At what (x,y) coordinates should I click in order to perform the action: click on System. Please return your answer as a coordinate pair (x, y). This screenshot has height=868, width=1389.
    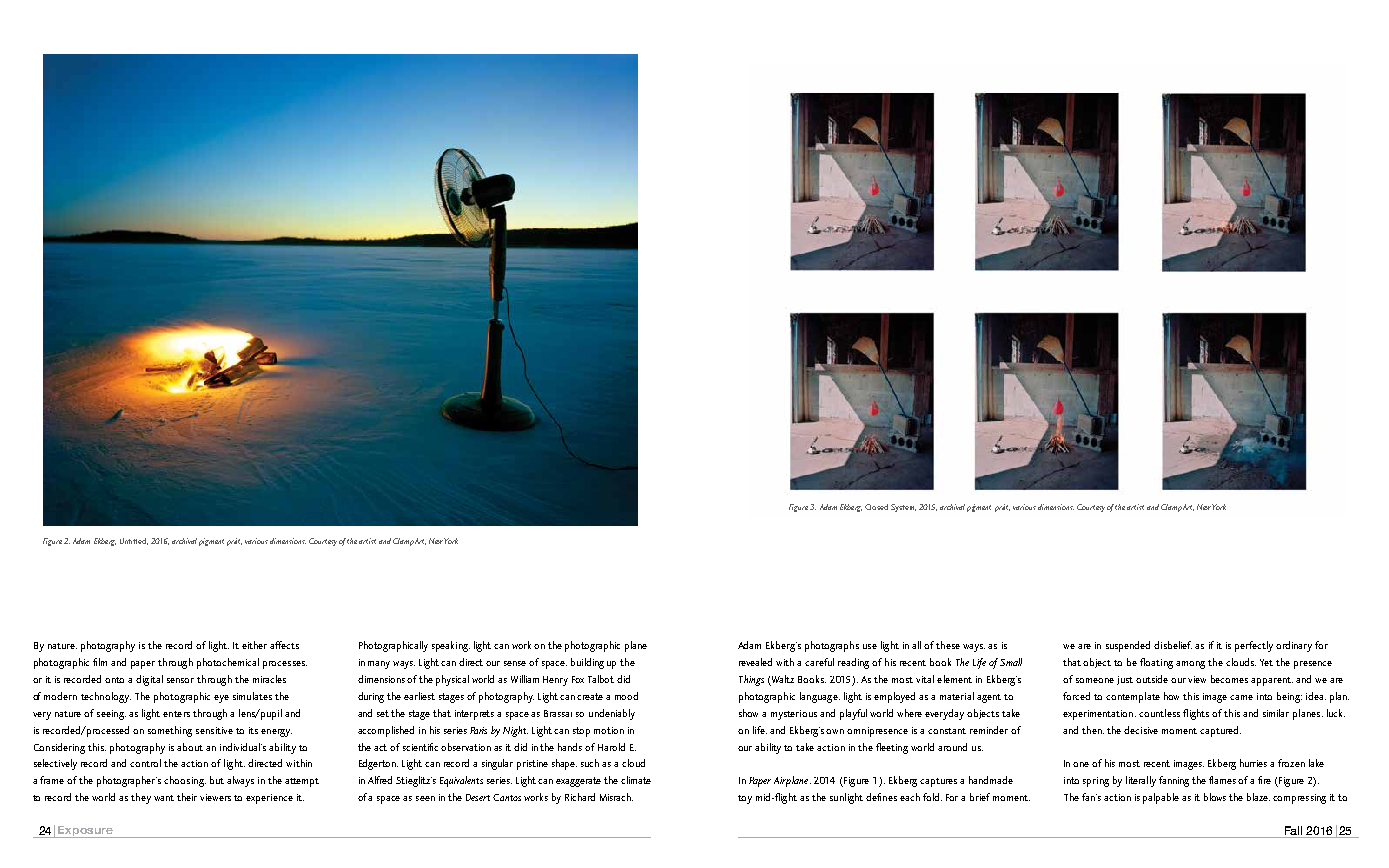
    Looking at the image, I should click on (903, 508).
